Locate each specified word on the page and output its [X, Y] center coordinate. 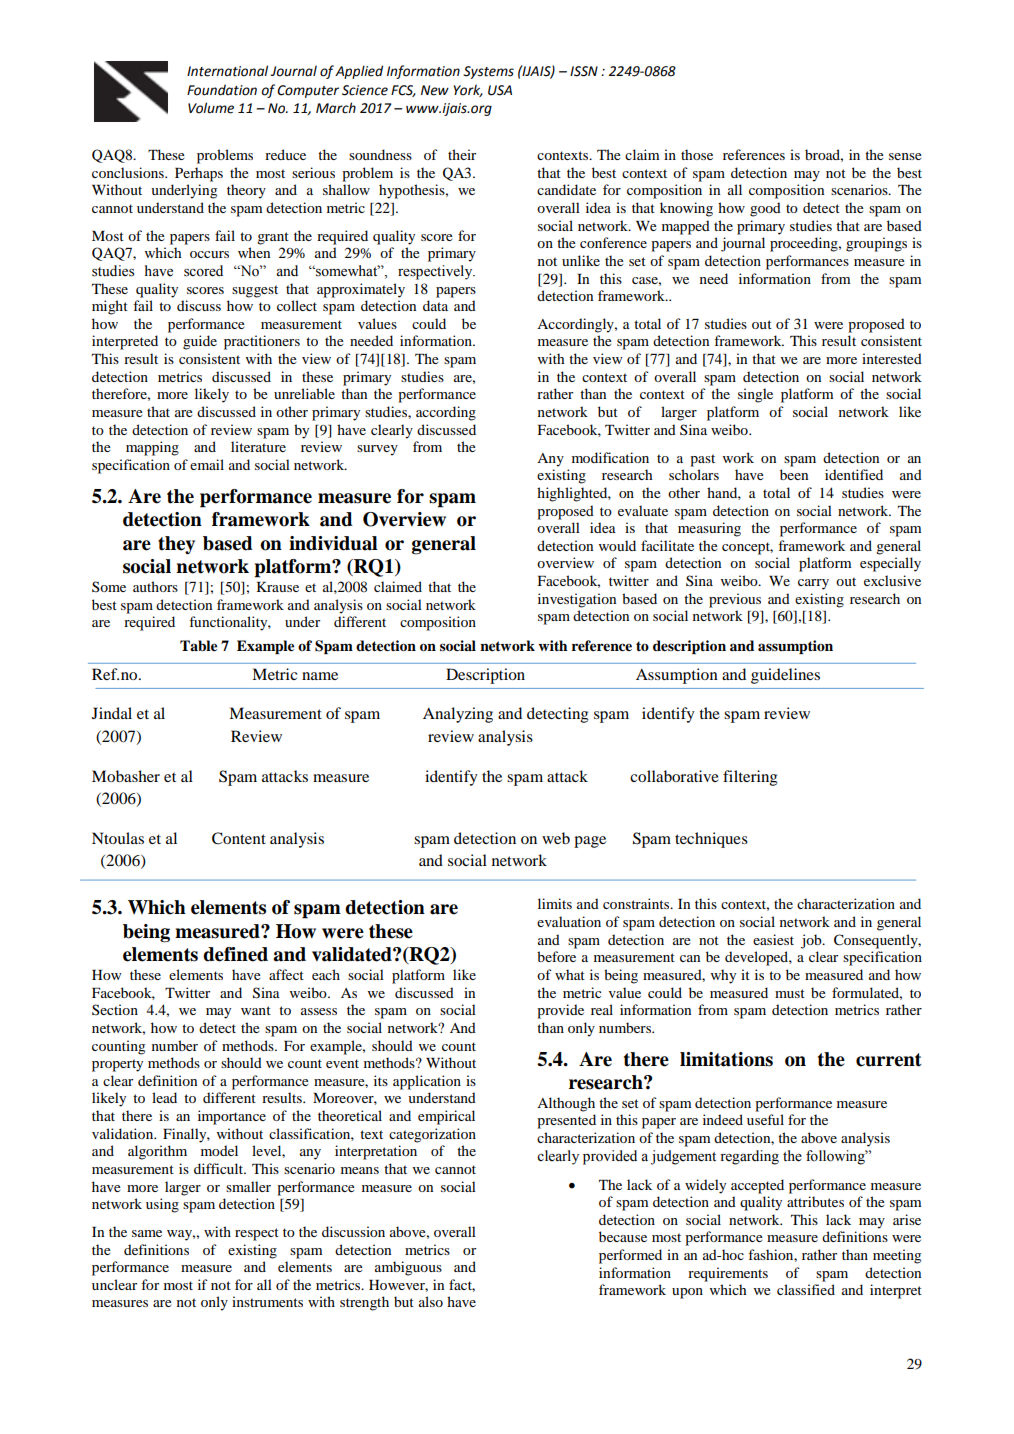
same [147, 1233]
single [755, 395]
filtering [750, 778]
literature [258, 446]
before [556, 956]
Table [198, 646]
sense [905, 156]
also [431, 1301]
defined [235, 954]
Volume [211, 108]
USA [500, 90]
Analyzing [458, 715]
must [790, 993]
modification [610, 457]
